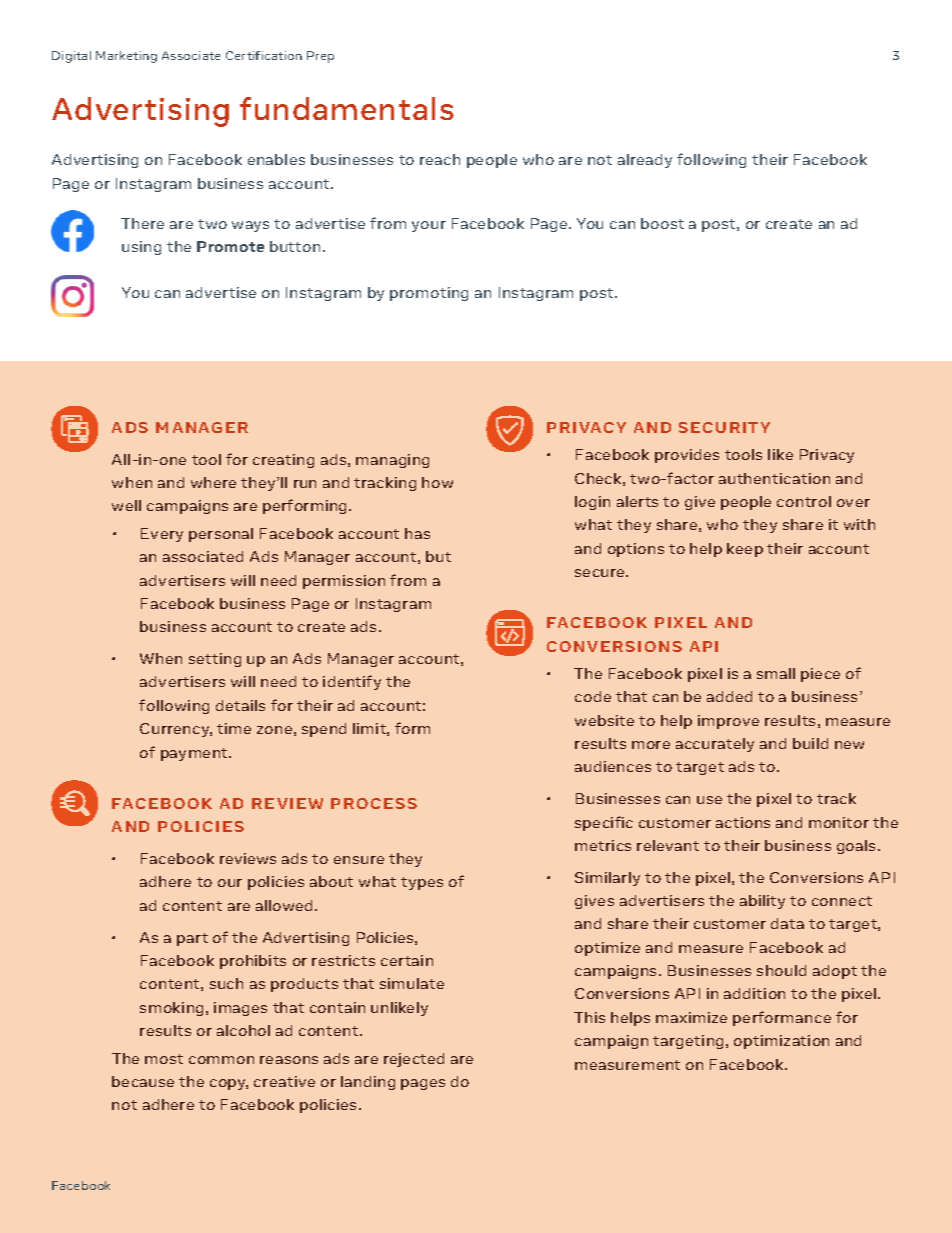 The width and height of the screenshot is (952, 1233). I want to click on setting, so click(215, 660).
